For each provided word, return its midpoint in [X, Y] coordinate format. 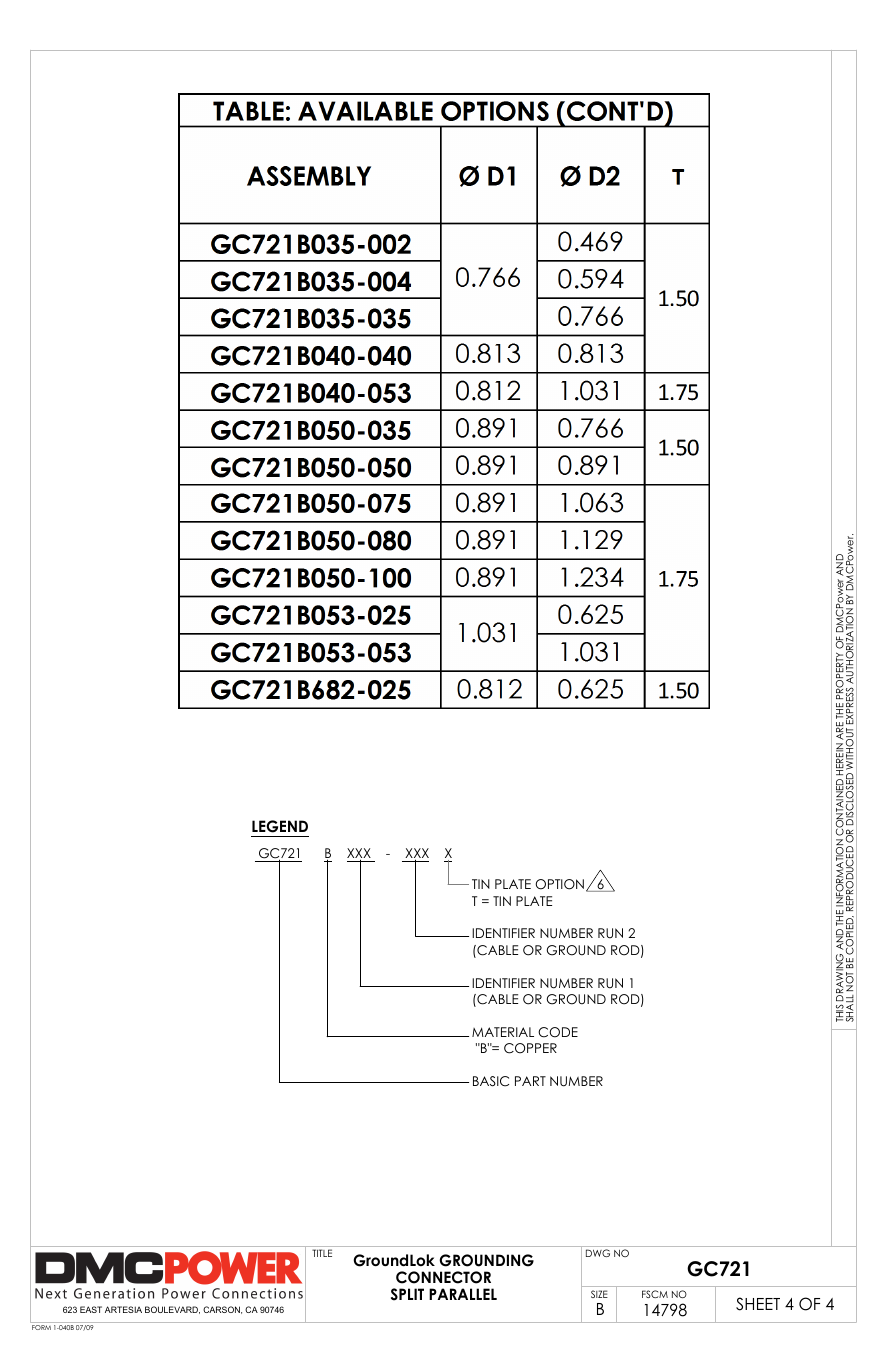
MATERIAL [503, 1032]
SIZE [599, 1294]
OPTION [559, 884]
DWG [598, 1253]
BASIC [491, 1081]
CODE [558, 1032]
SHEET [758, 1304]
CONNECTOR [443, 1277]
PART [530, 1081]
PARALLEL [463, 1294]
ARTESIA [123, 1309]
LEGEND [280, 826]
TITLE [322, 1253]
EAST [91, 1309]
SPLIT [407, 1294]
